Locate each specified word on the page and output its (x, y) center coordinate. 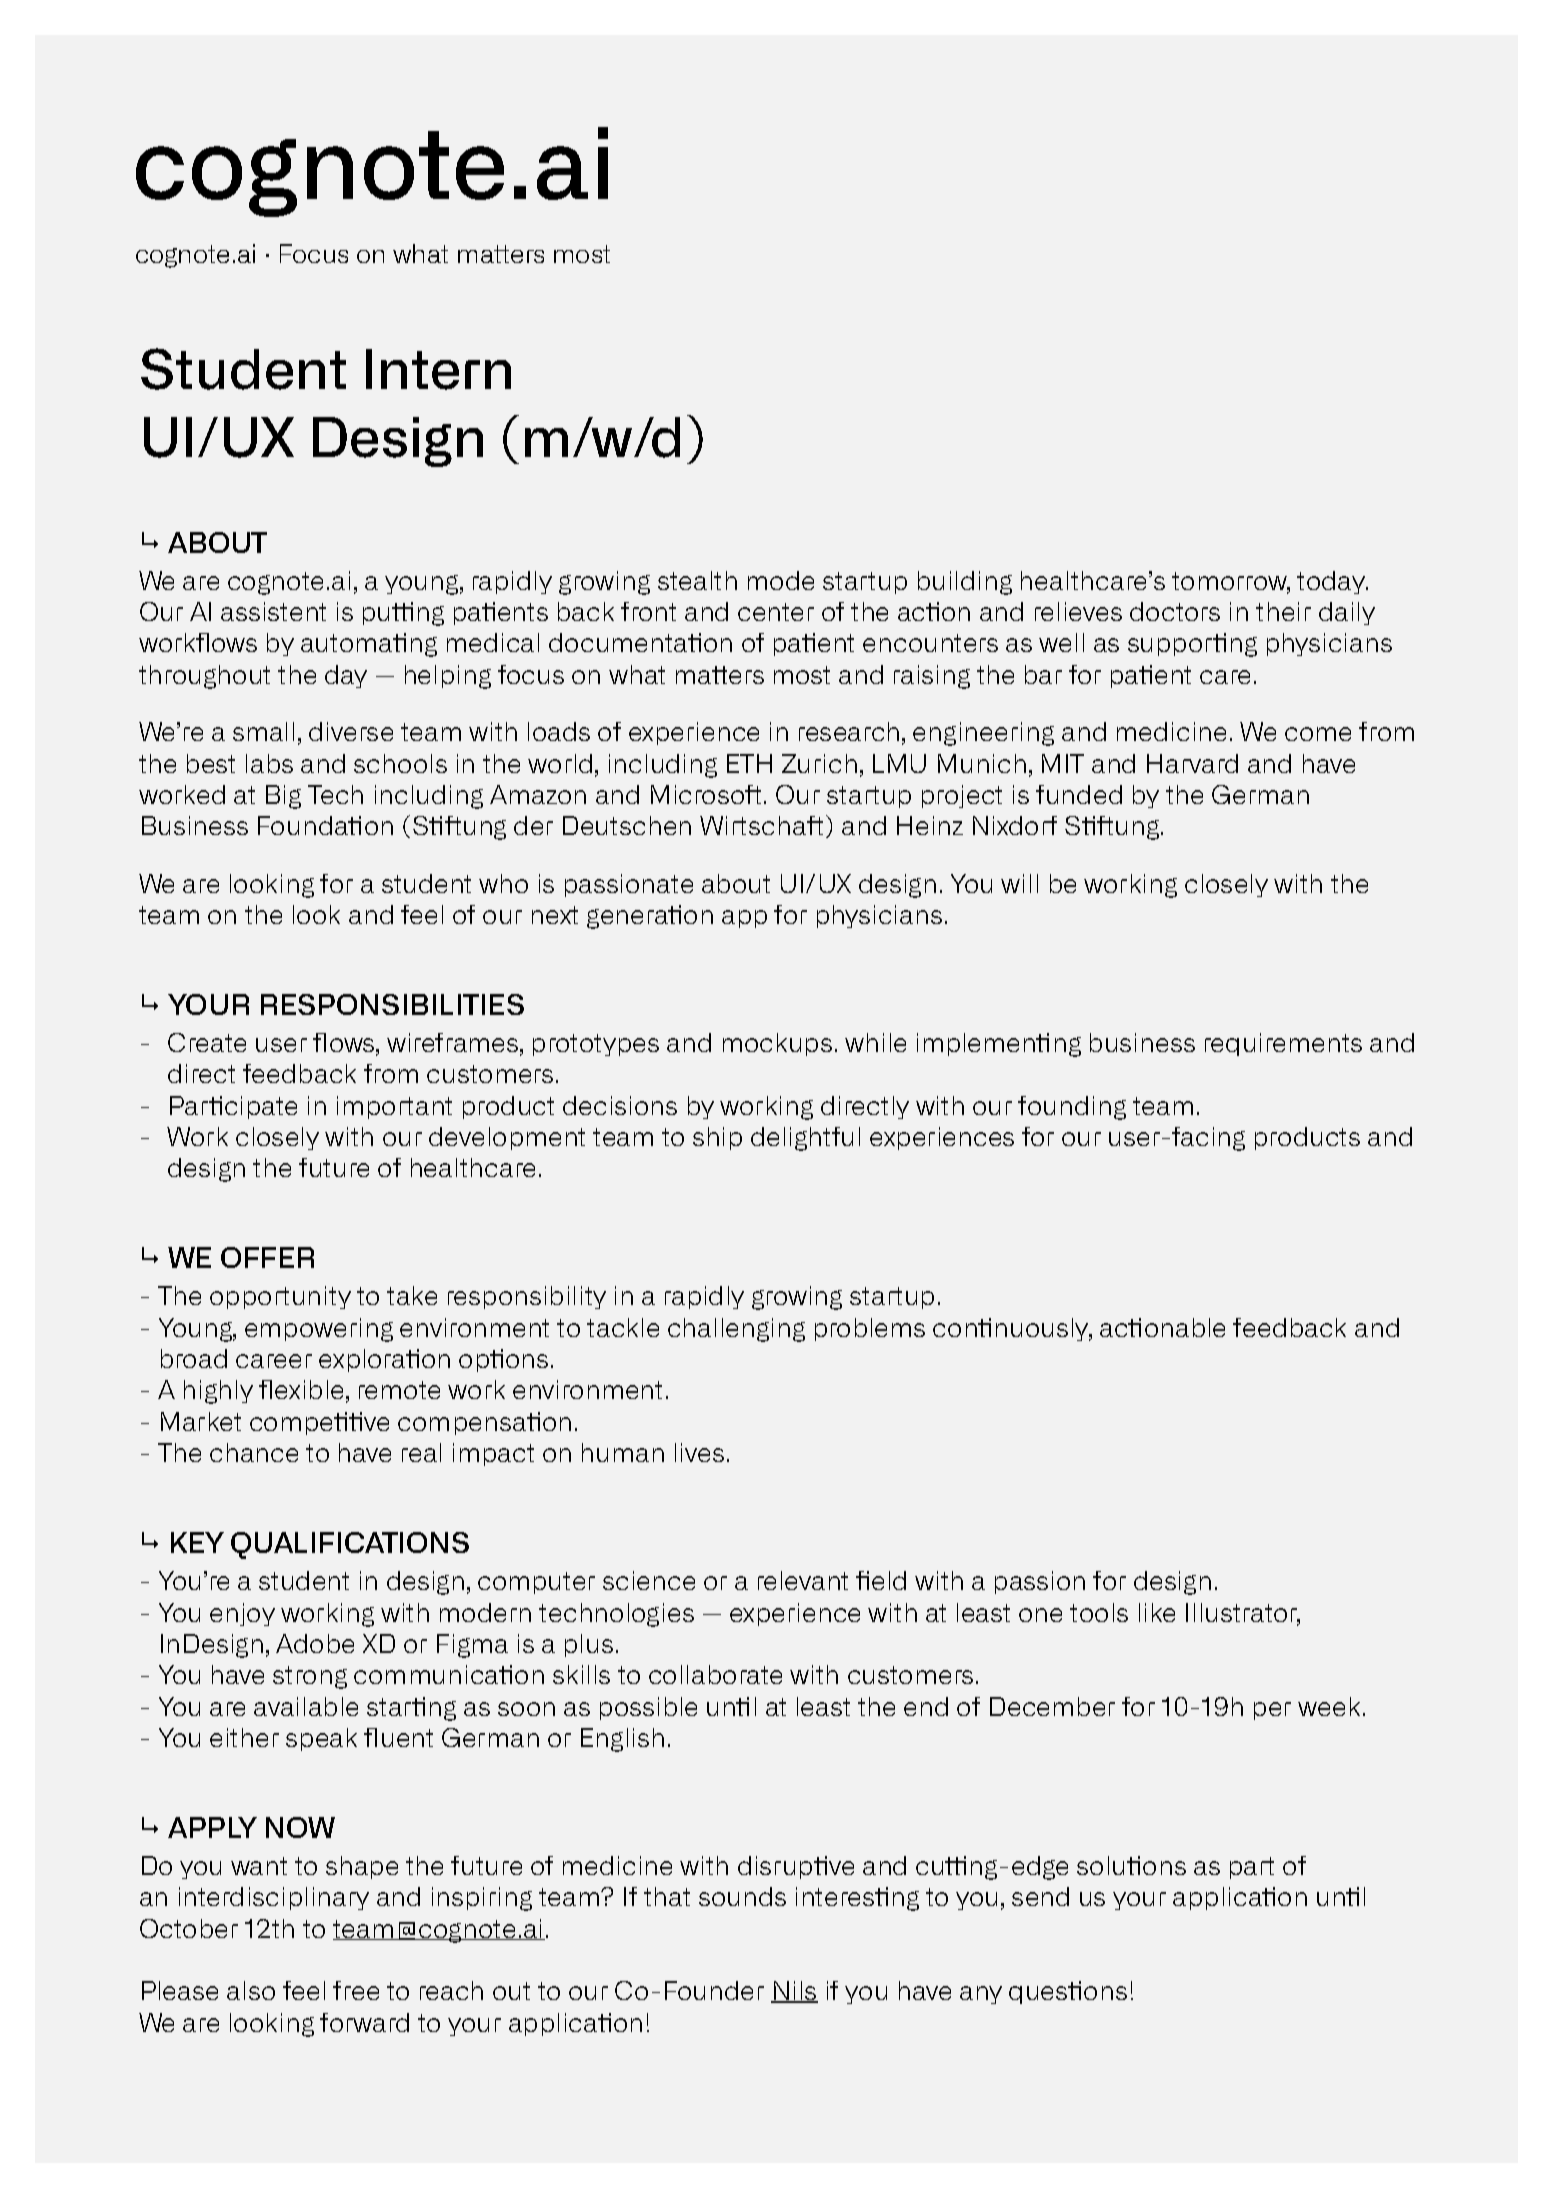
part (1252, 1868)
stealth (697, 580)
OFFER (267, 1257)
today (1332, 582)
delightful (805, 1139)
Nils (794, 1992)
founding (1072, 1108)
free (356, 1990)
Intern (438, 369)
